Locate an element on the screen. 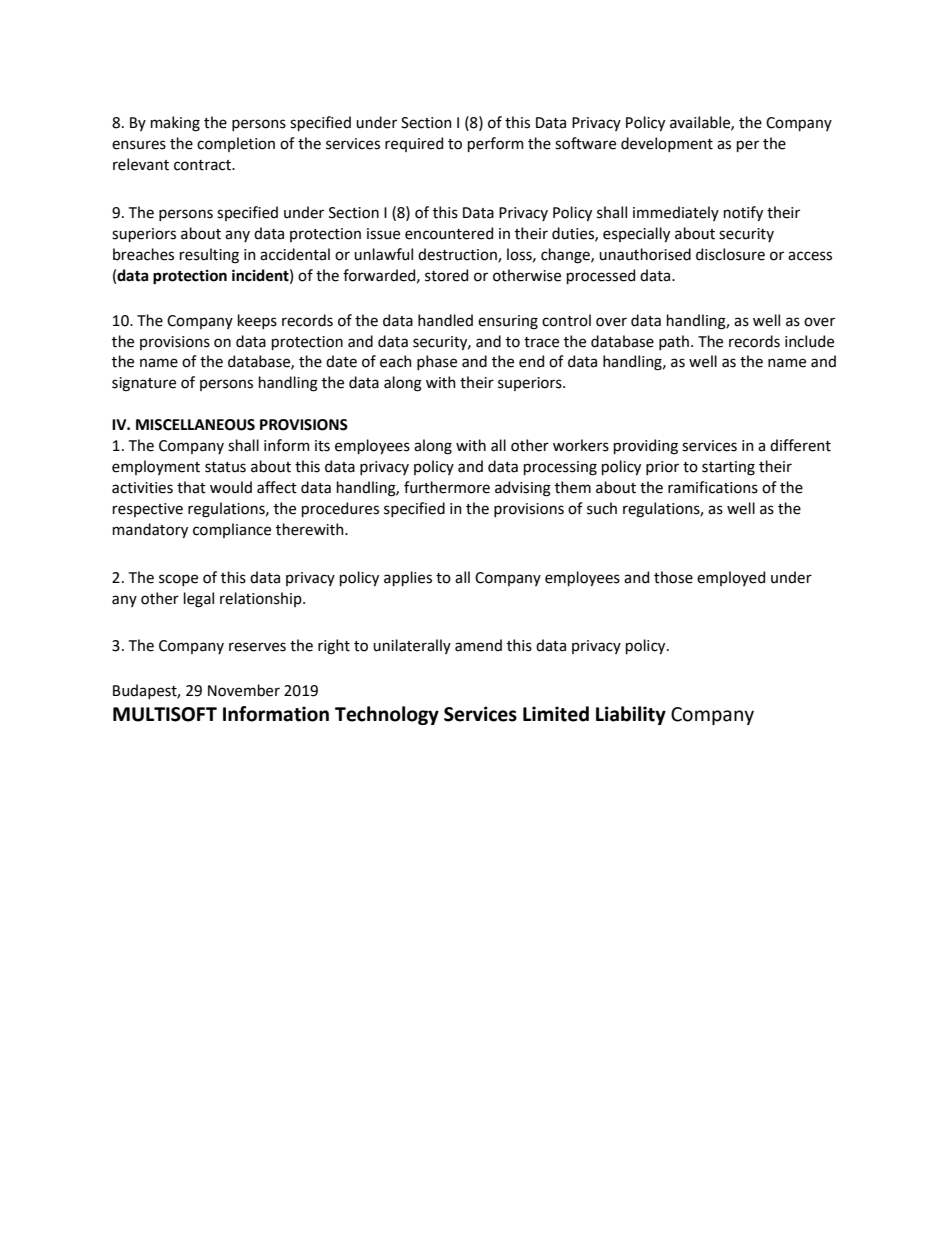  perform is located at coordinates (496, 144).
